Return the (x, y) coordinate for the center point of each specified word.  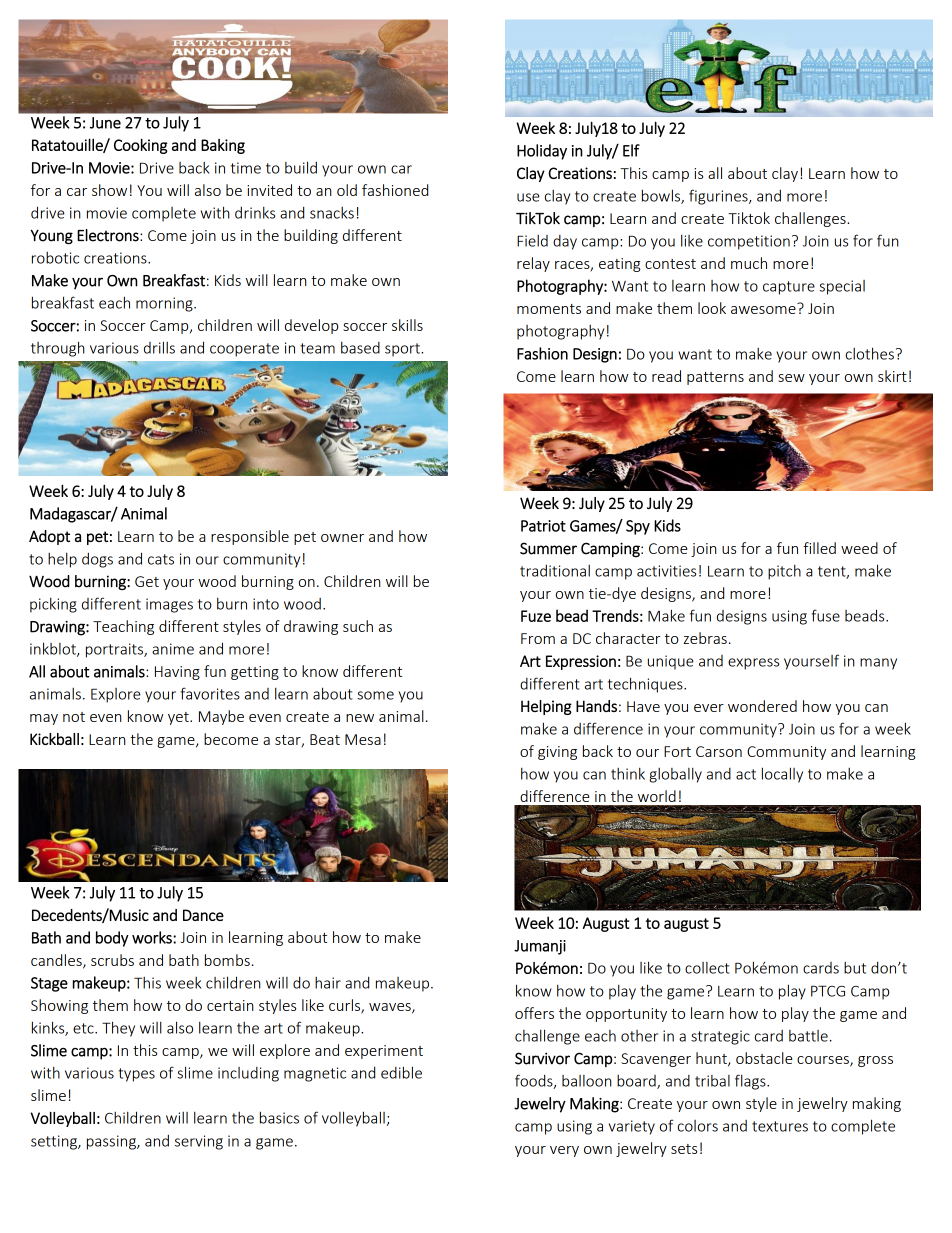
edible (401, 1072)
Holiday (542, 152)
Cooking (141, 146)
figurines (719, 197)
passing (112, 1142)
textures (780, 1126)
